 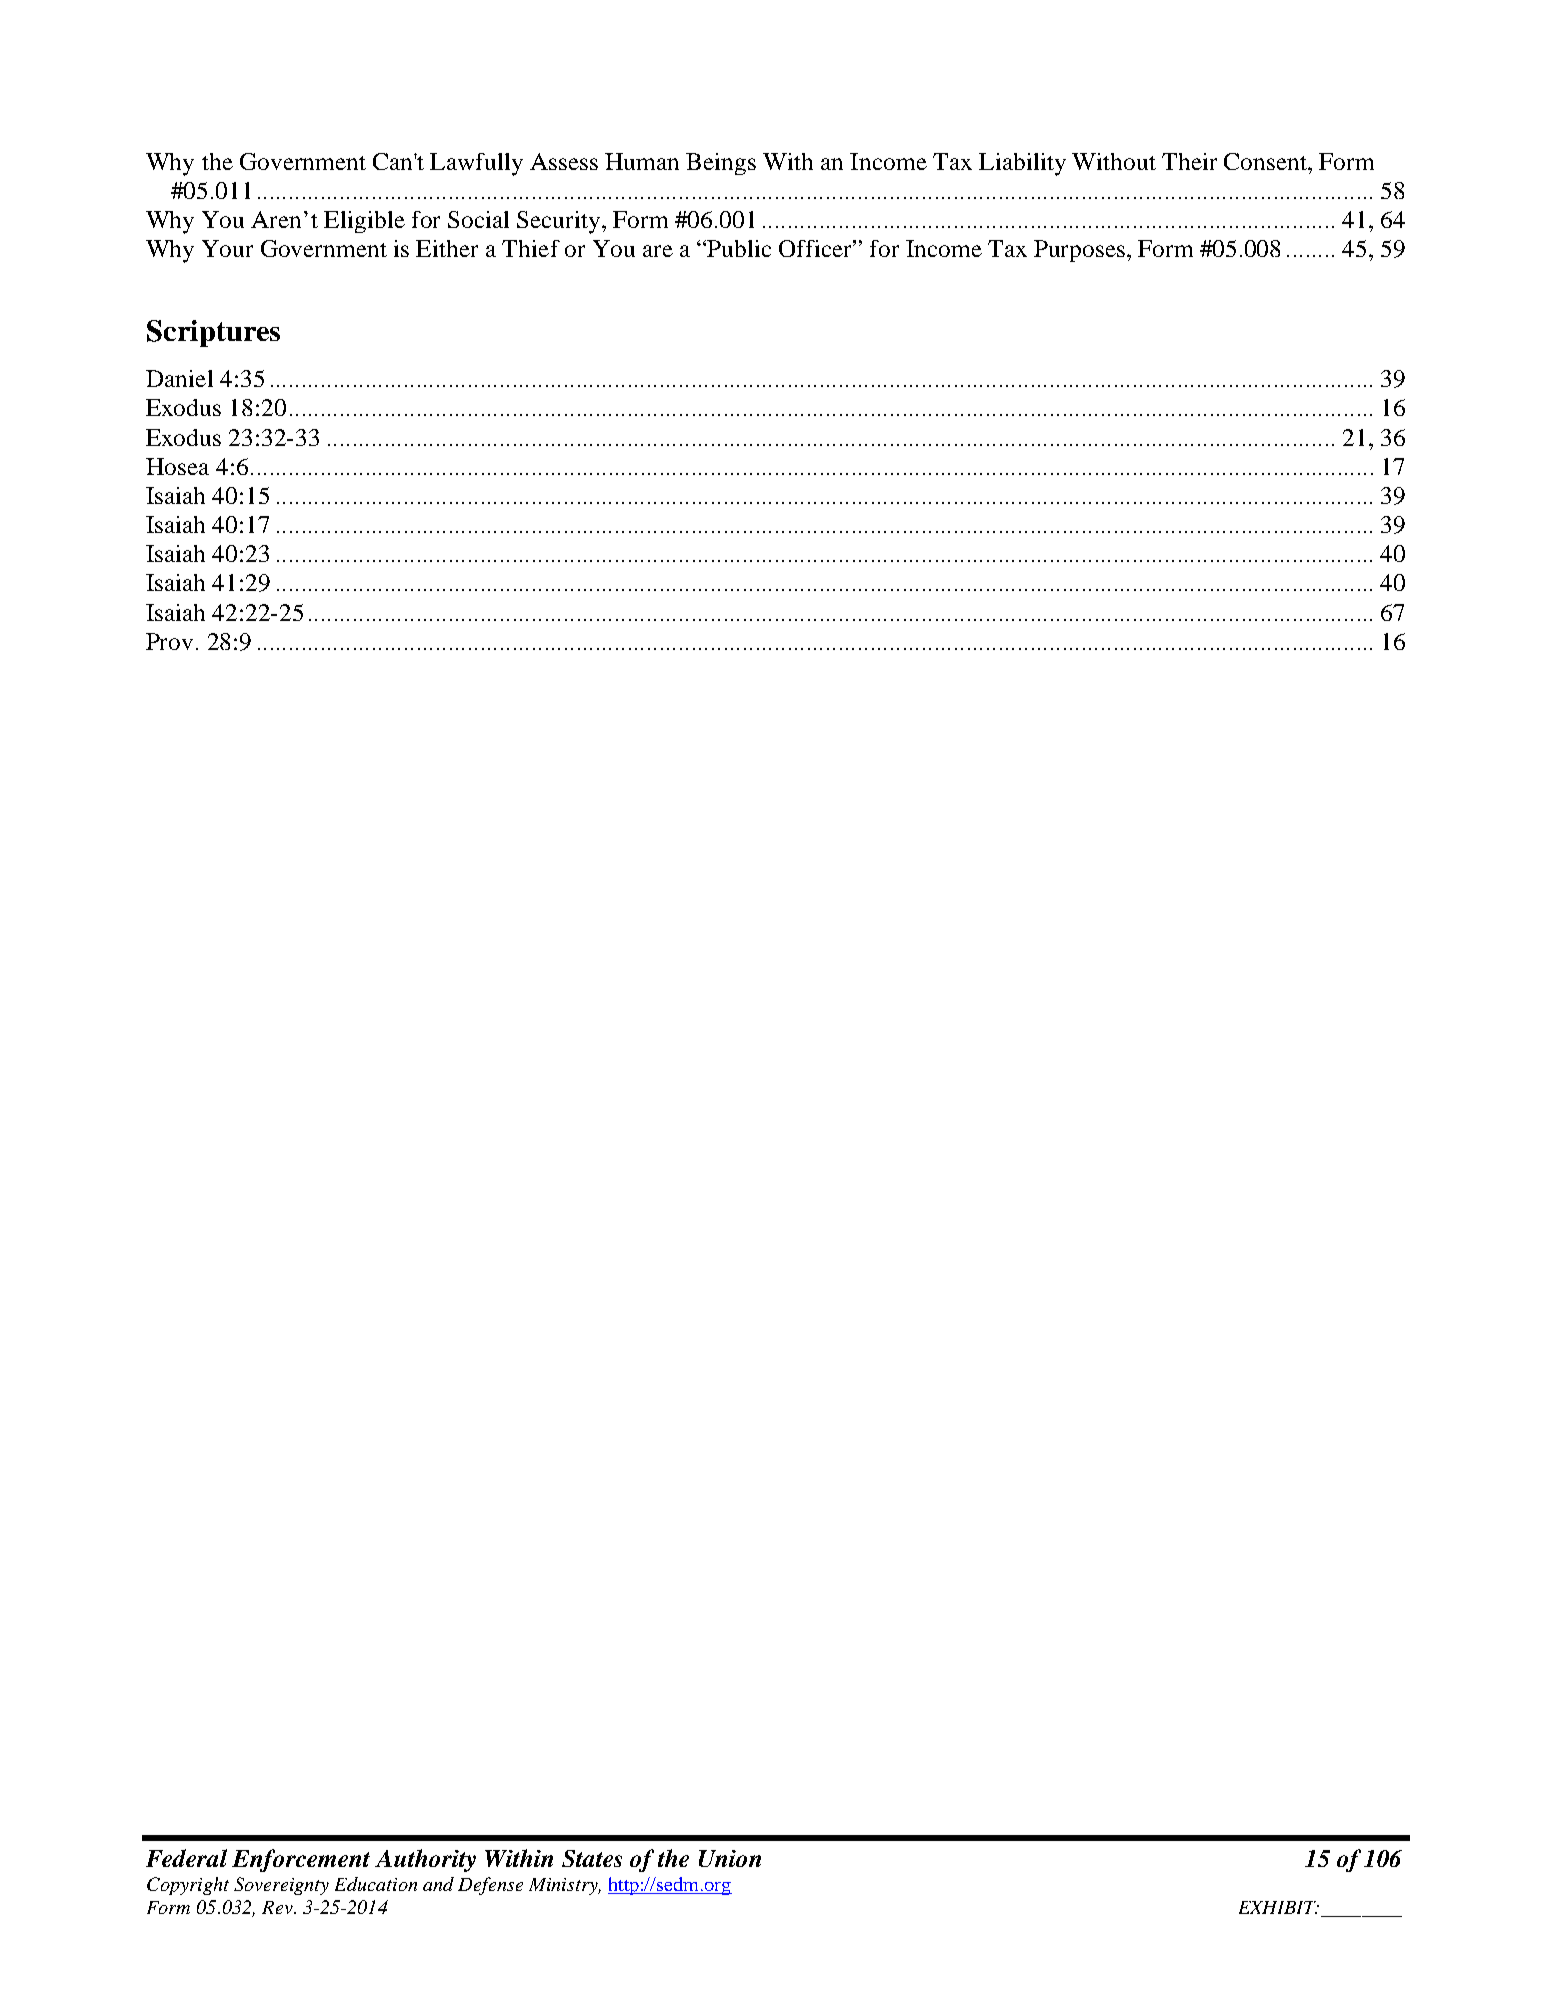 What do you see at coordinates (730, 1858) in the document?
I see `Union` at bounding box center [730, 1858].
